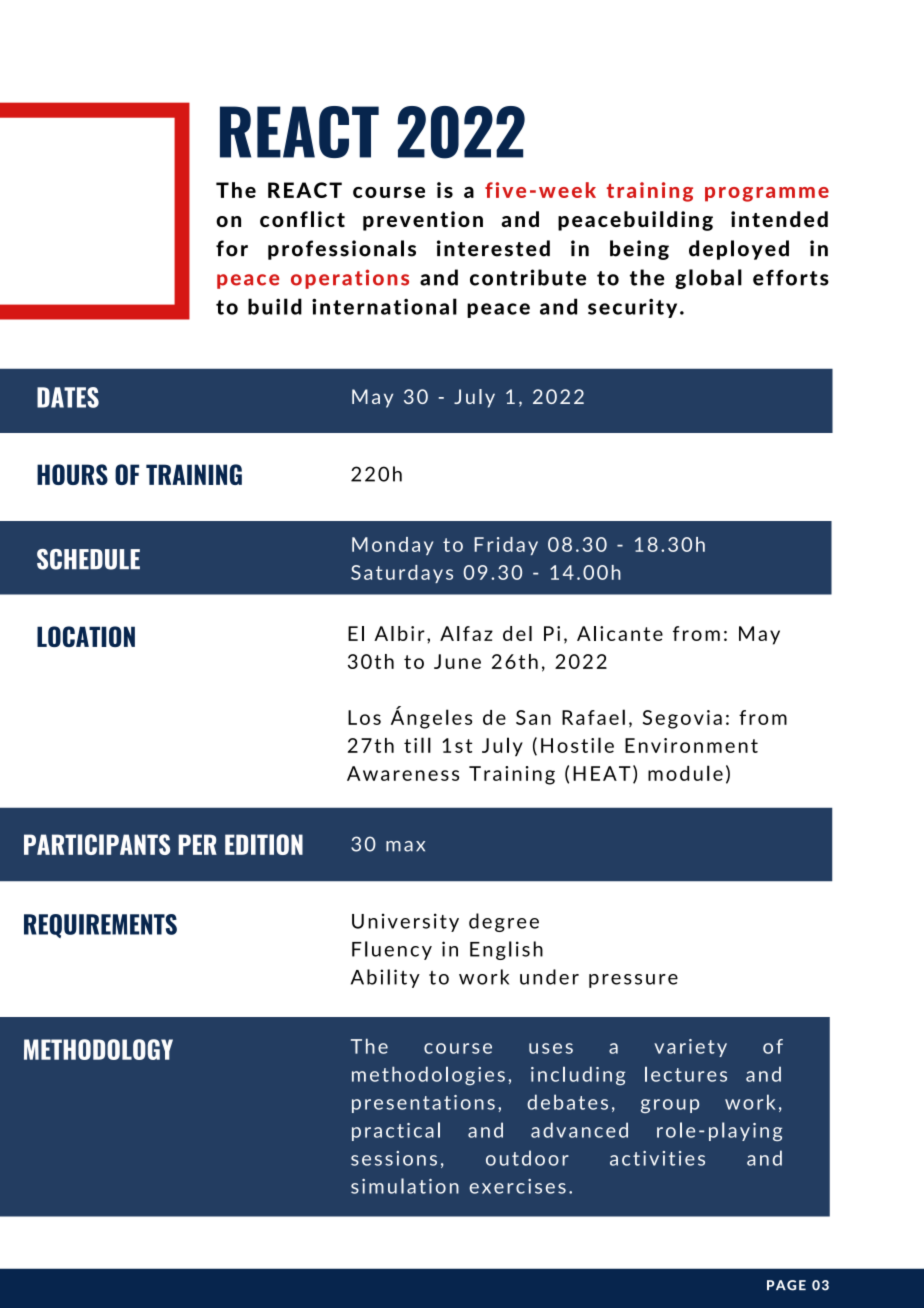  I want to click on till, so click(417, 745).
